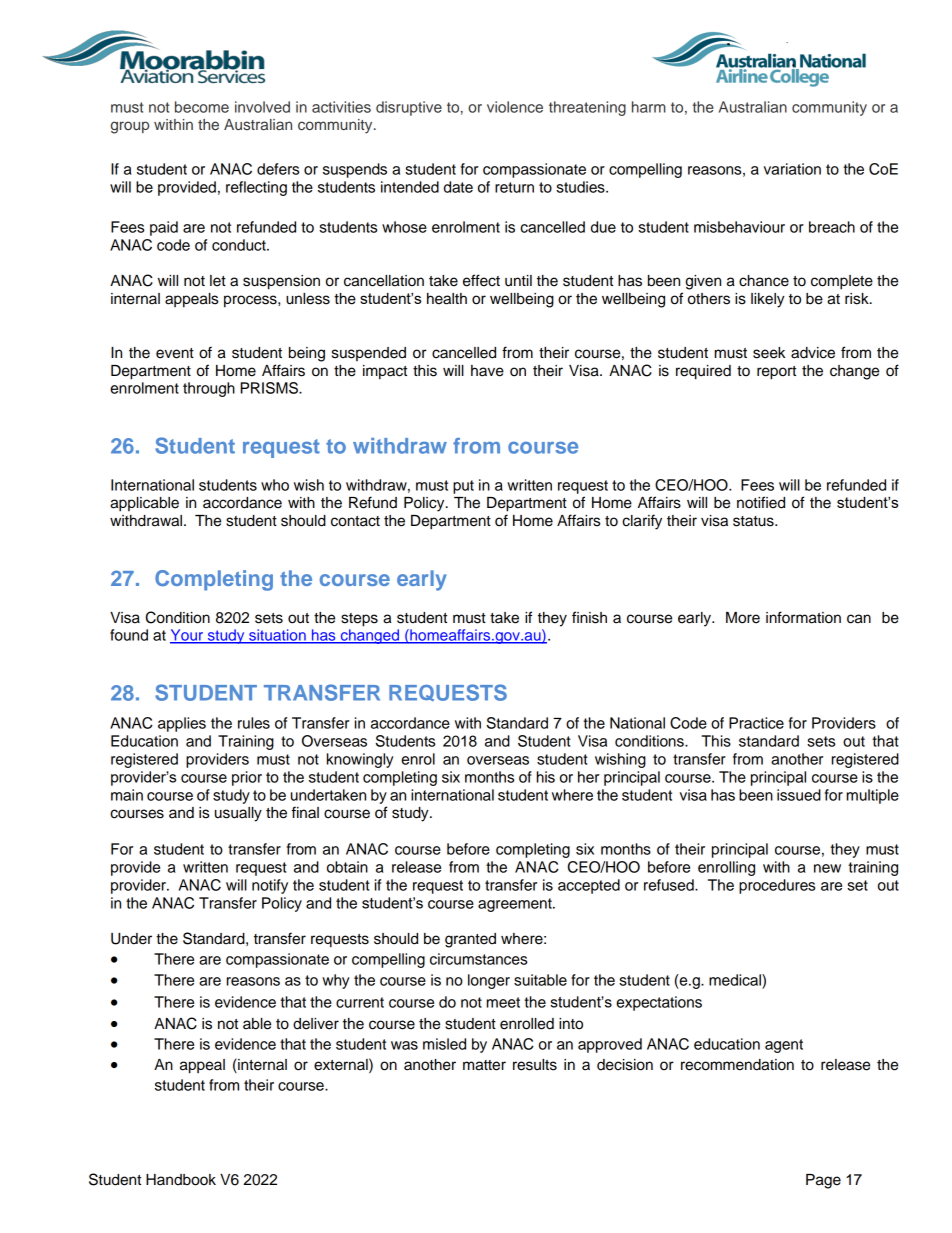 This image has width=952, height=1233. I want to click on seek, so click(769, 353).
